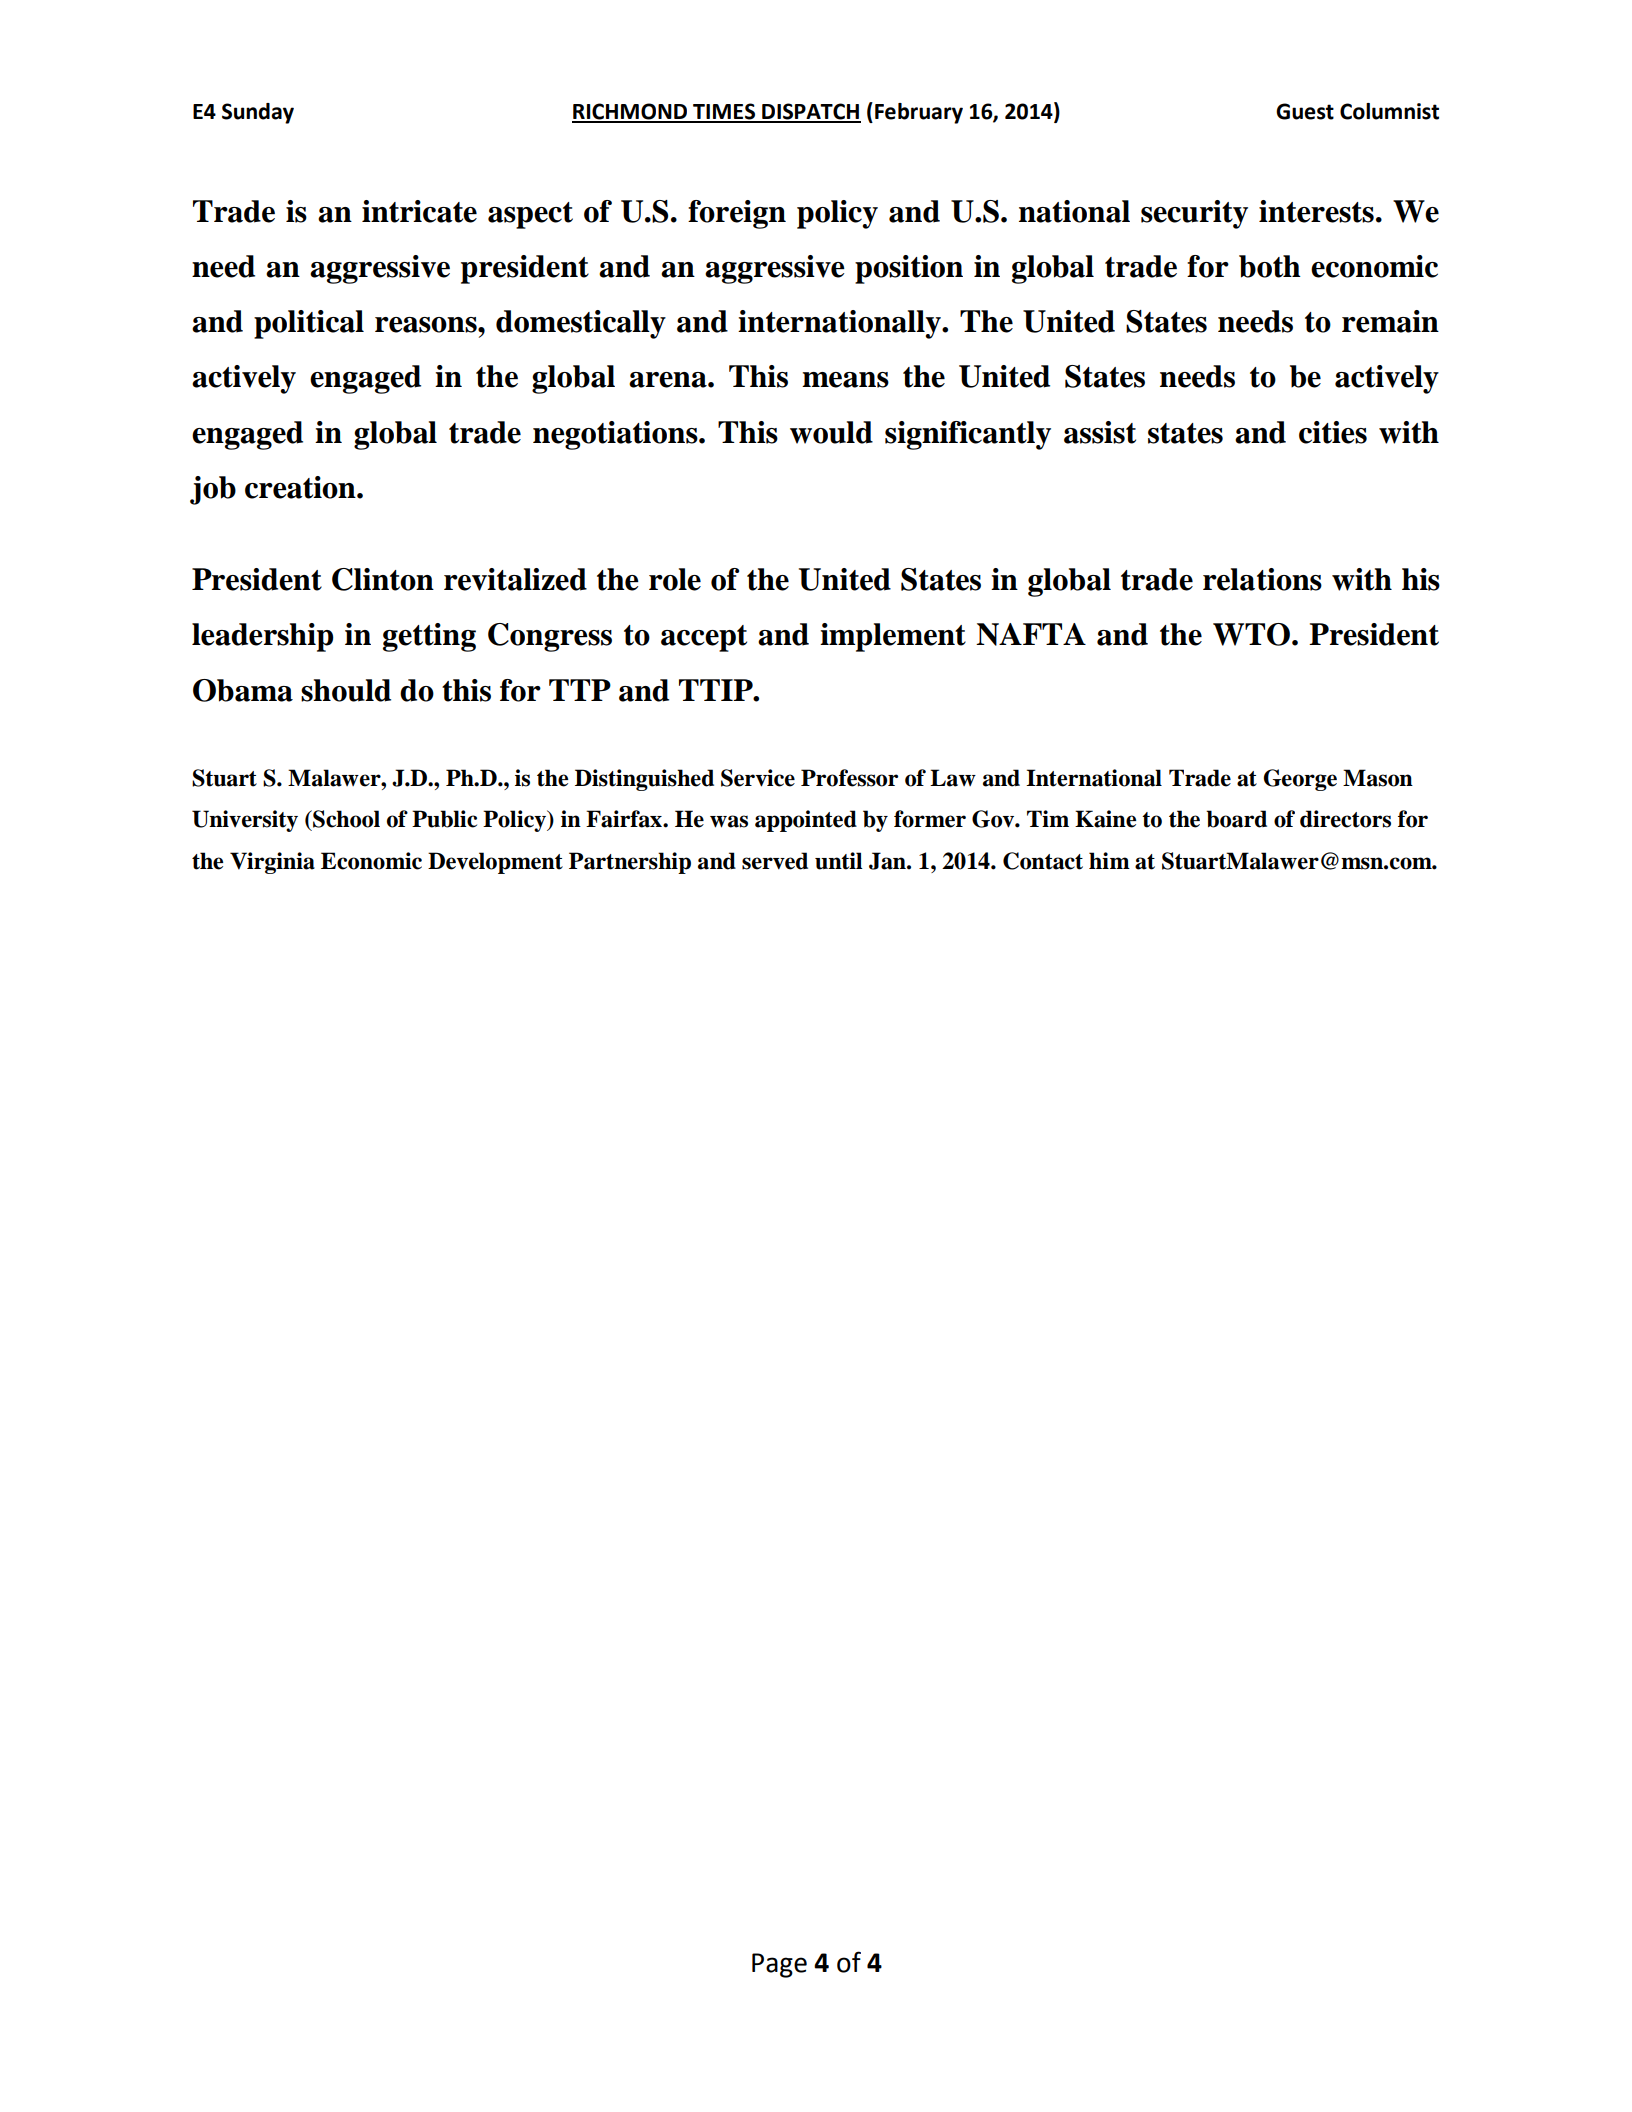 This screenshot has width=1632, height=2112. What do you see at coordinates (779, 1965) in the screenshot?
I see `Page` at bounding box center [779, 1965].
